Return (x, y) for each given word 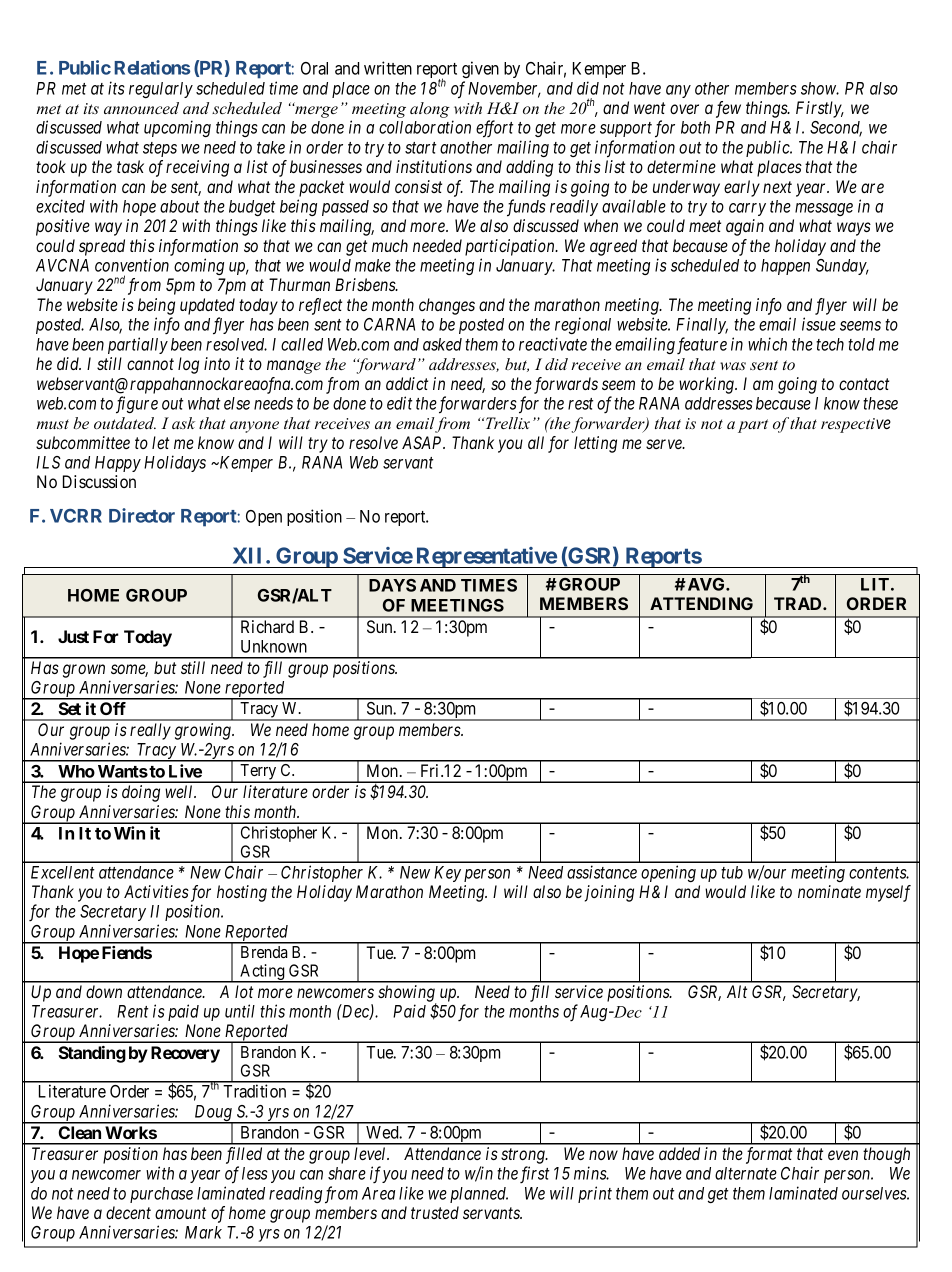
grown (84, 671)
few (728, 109)
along (430, 110)
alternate (746, 1173)
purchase (161, 1195)
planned (479, 1195)
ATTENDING (701, 603)
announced (141, 108)
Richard (267, 626)
